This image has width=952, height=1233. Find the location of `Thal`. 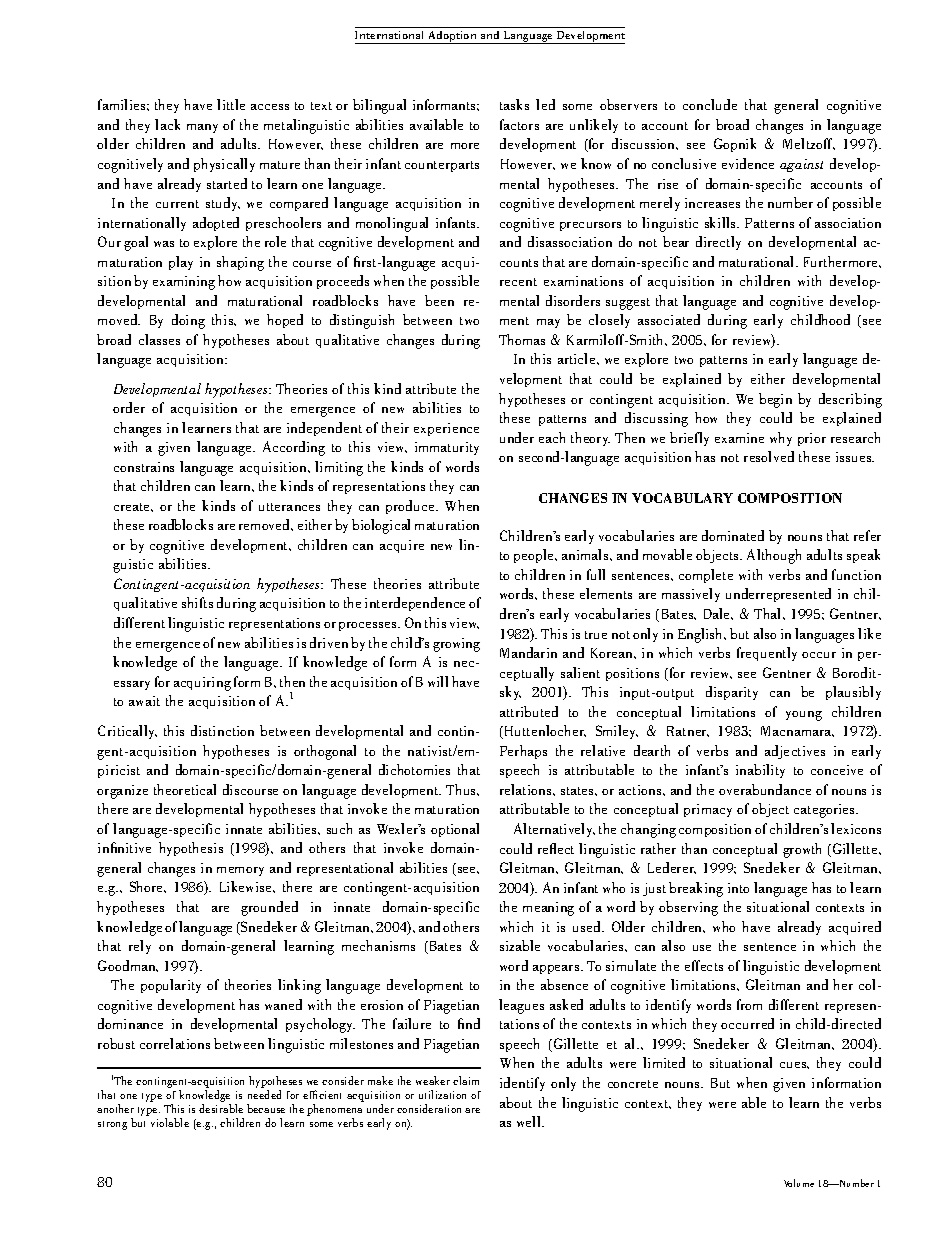

Thal is located at coordinates (769, 613).
